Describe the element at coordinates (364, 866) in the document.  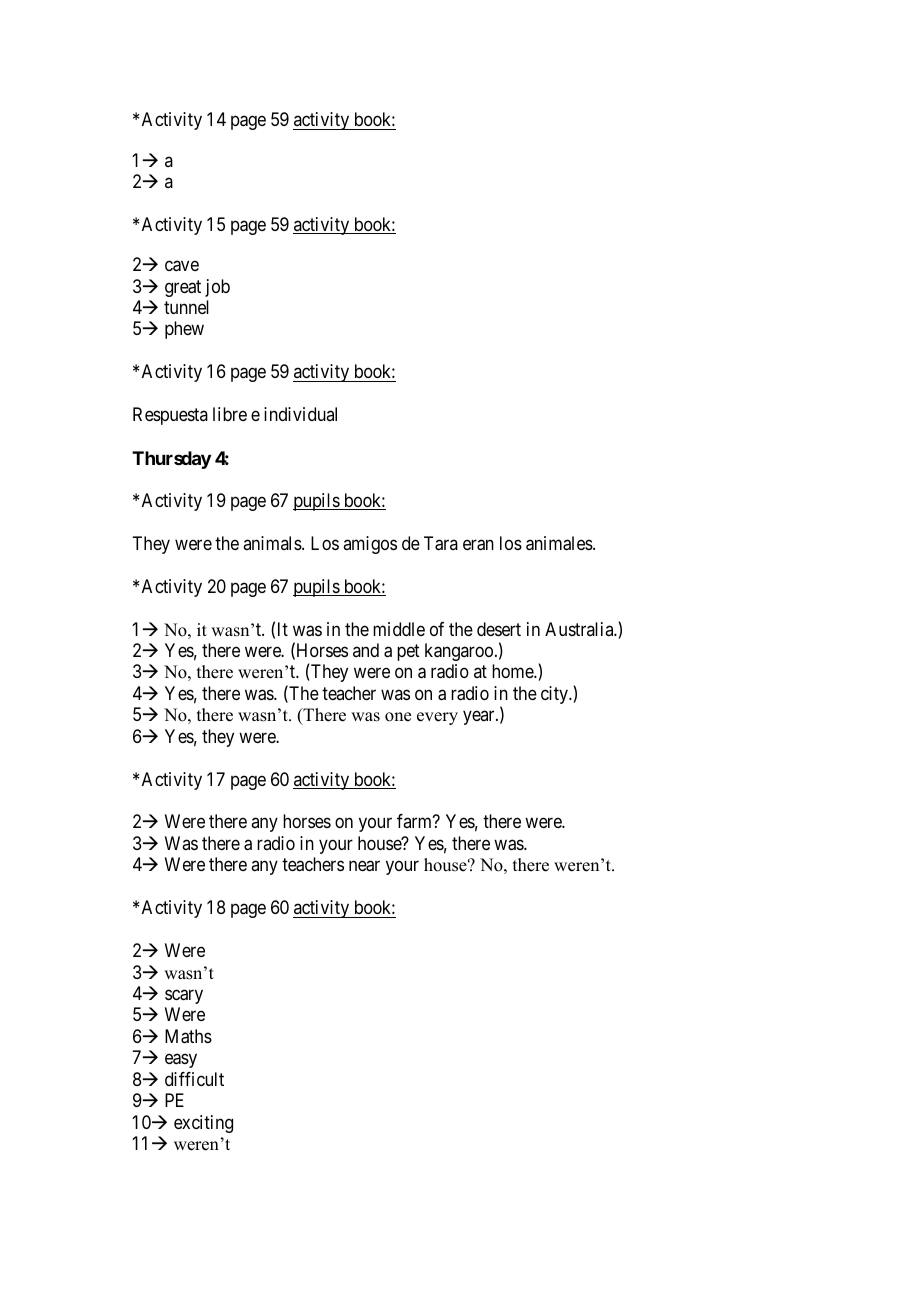
I see `near` at that location.
